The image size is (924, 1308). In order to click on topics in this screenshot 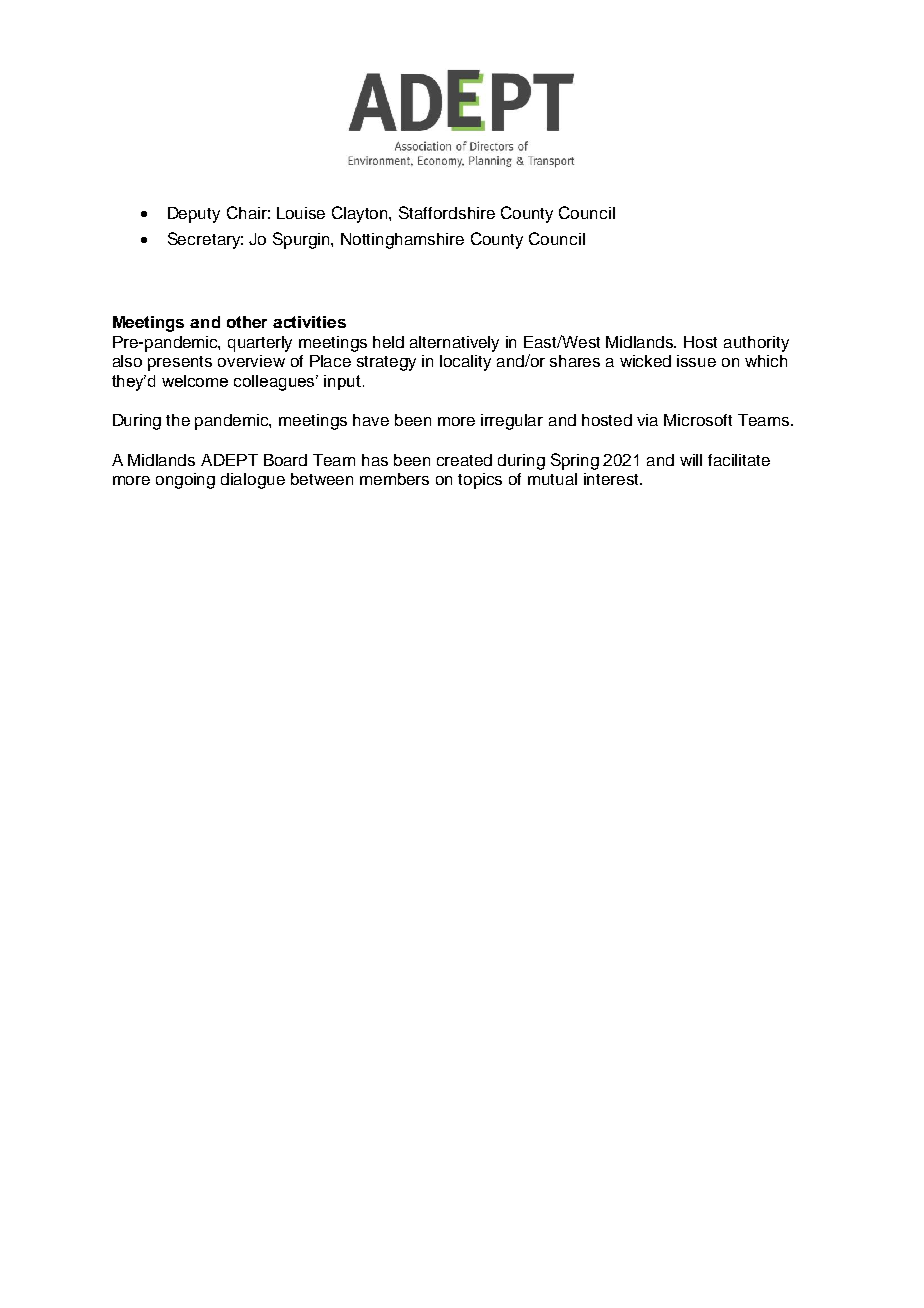, I will do `click(480, 481)`.
